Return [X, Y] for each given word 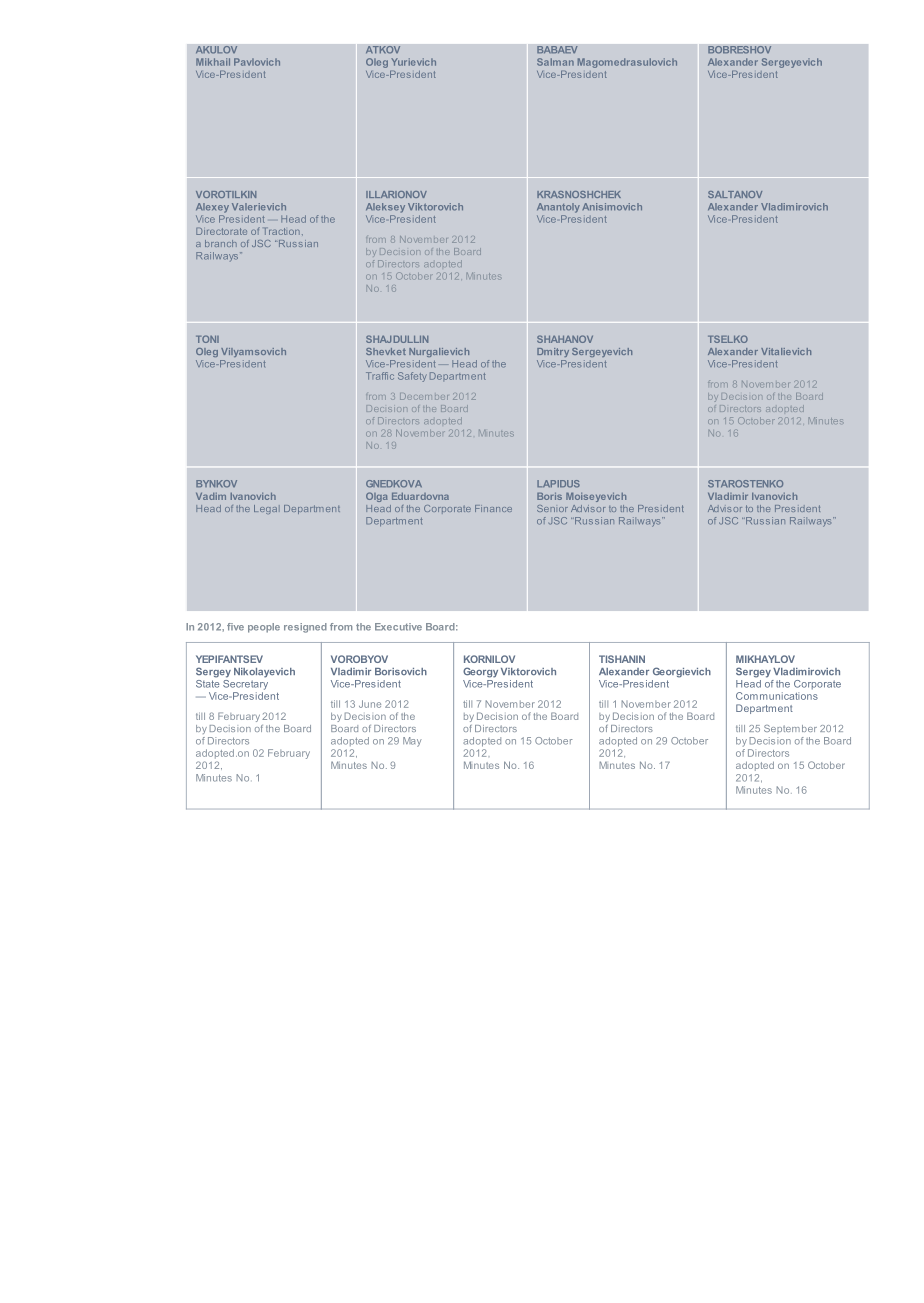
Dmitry [553, 352]
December [424, 396]
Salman [555, 62]
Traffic [380, 376]
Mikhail [213, 62]
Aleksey [385, 208]
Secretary [245, 683]
